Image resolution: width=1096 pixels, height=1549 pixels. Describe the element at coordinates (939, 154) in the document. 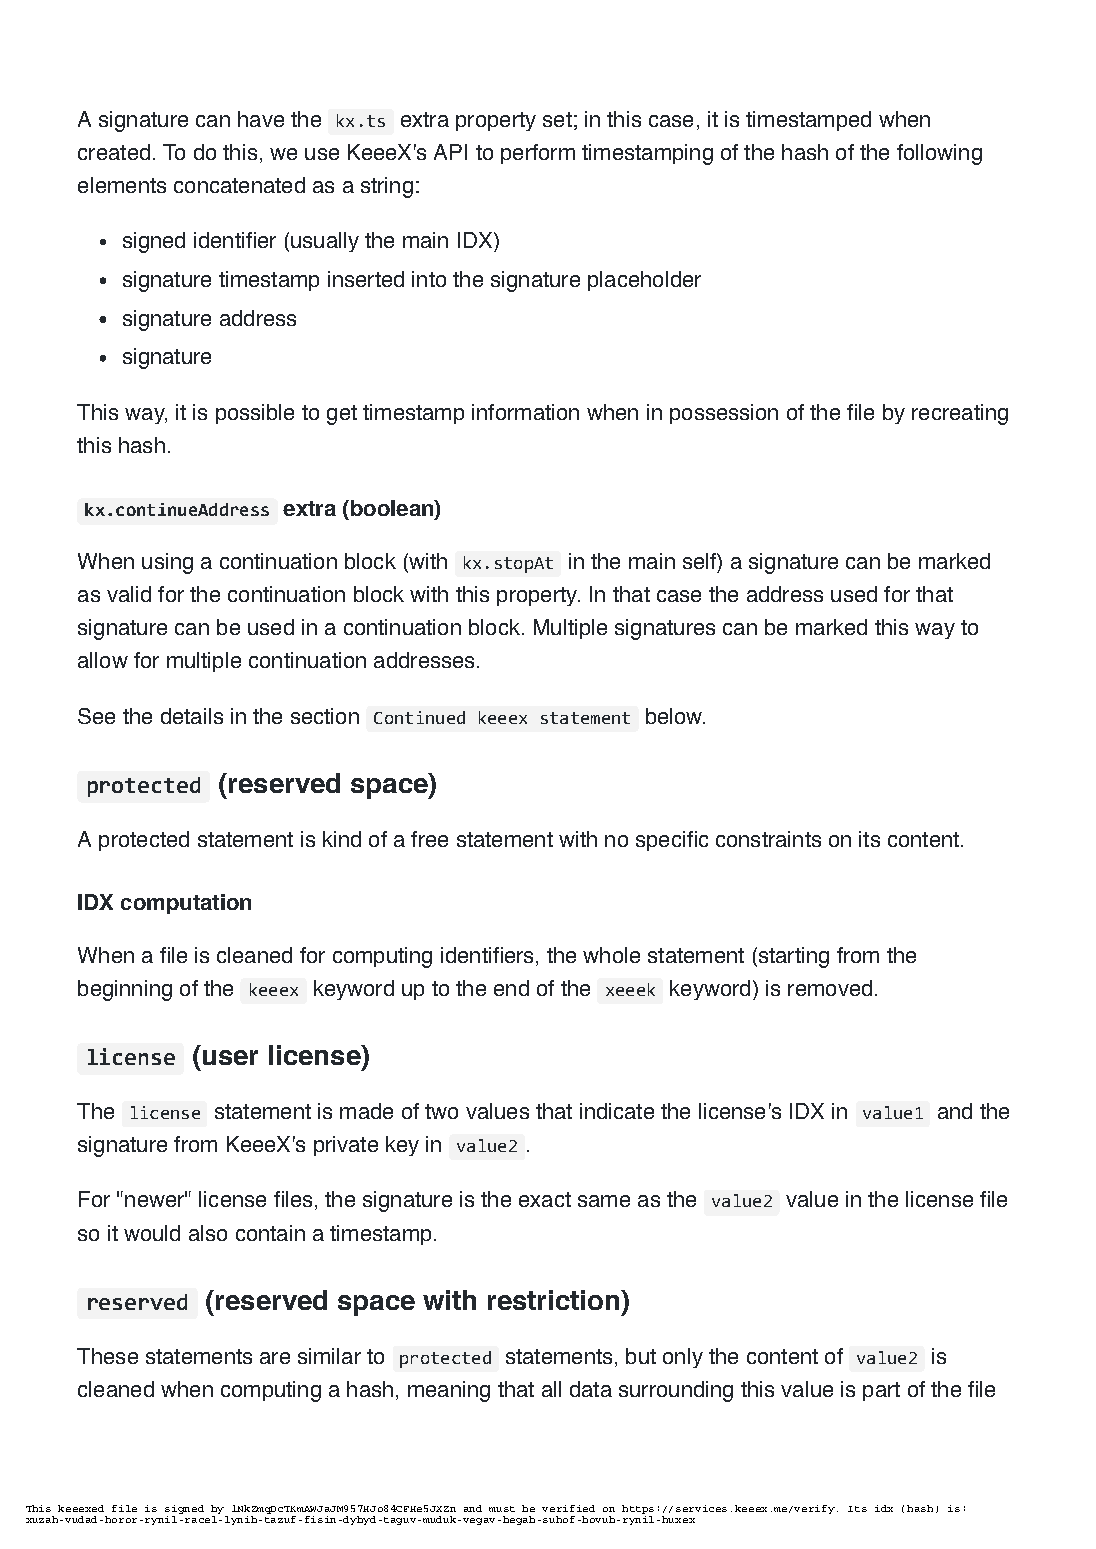

I see `following` at that location.
